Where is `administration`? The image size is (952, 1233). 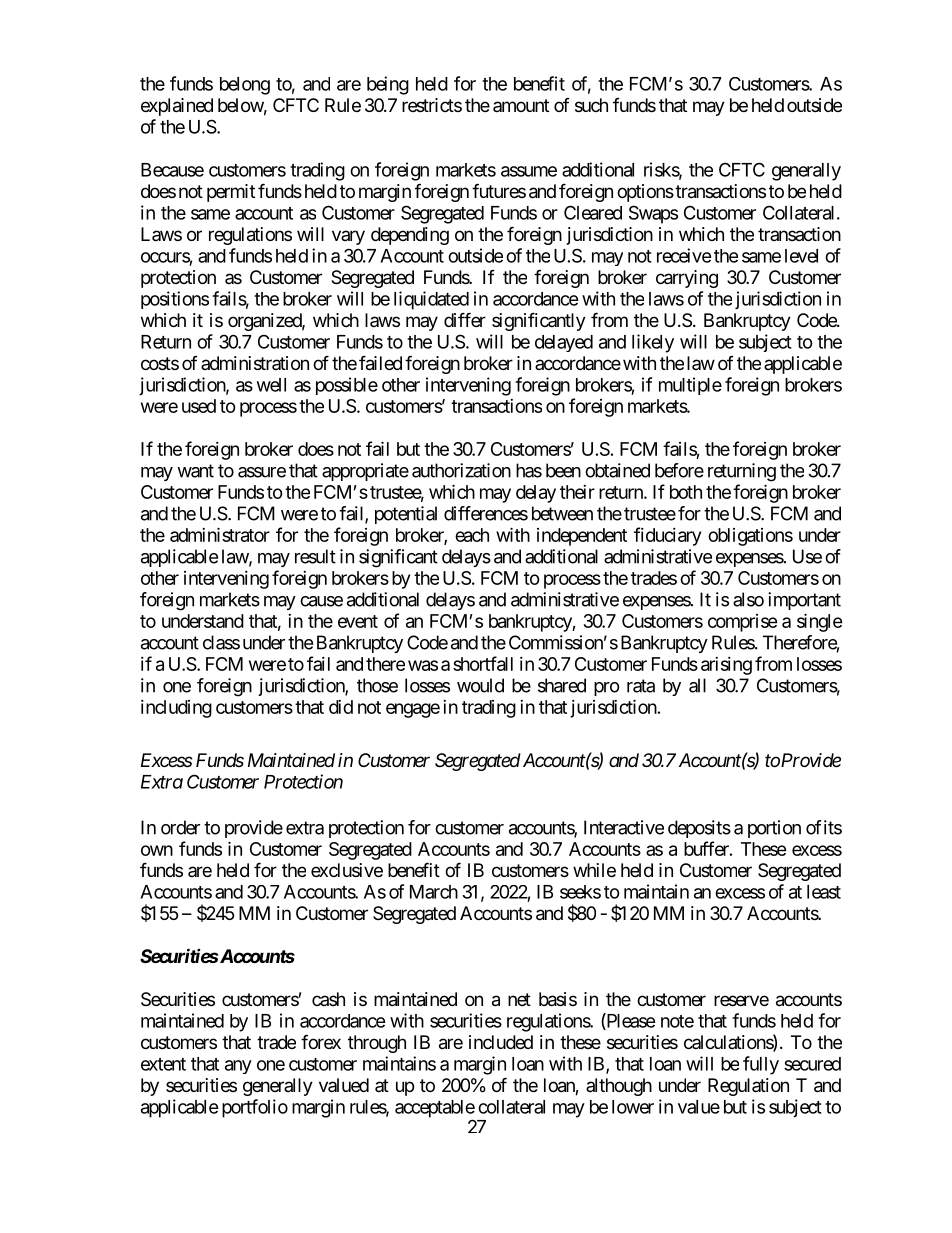 administration is located at coordinates (255, 363).
